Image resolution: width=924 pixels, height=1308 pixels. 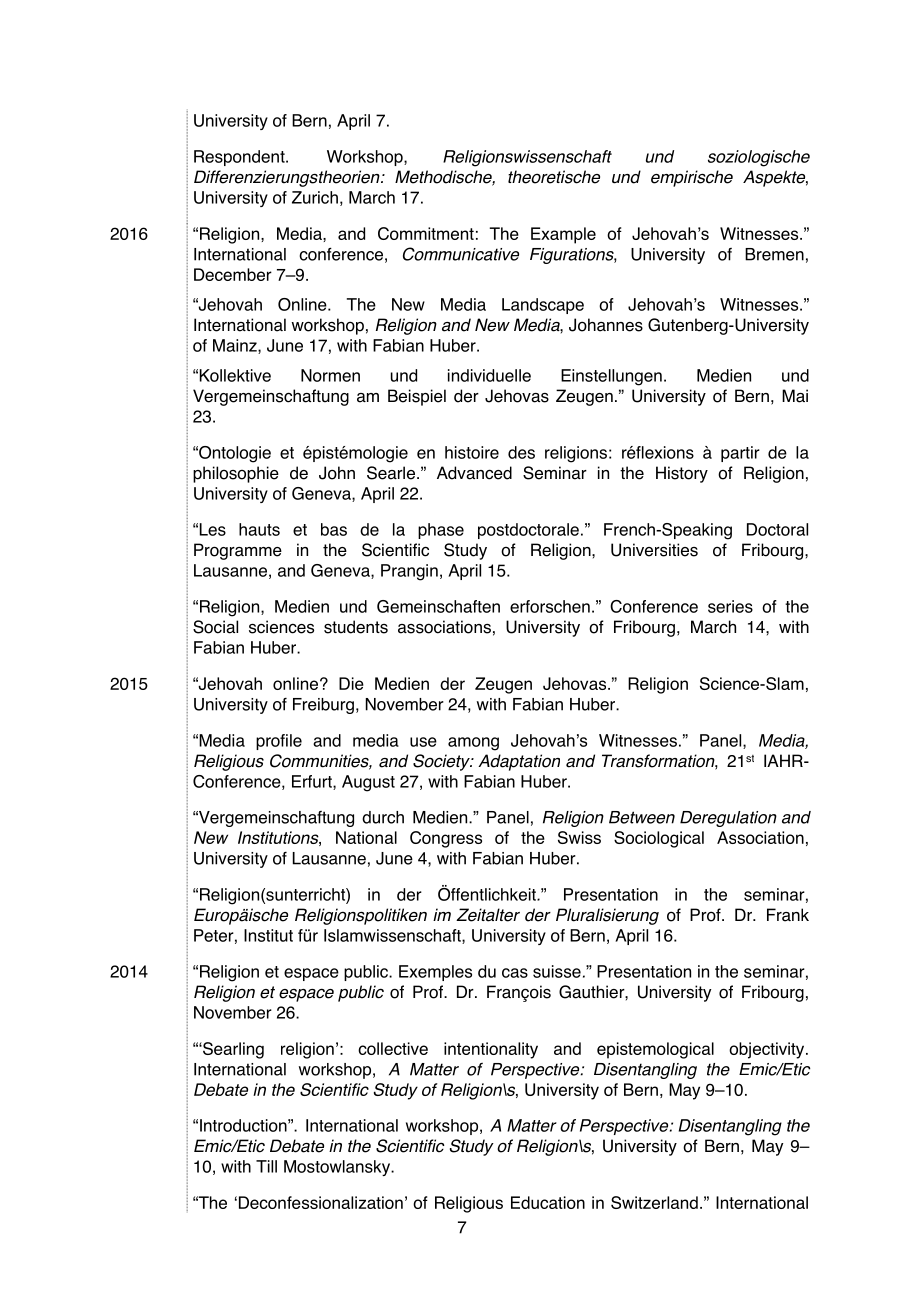 I want to click on Till, so click(x=266, y=1166).
